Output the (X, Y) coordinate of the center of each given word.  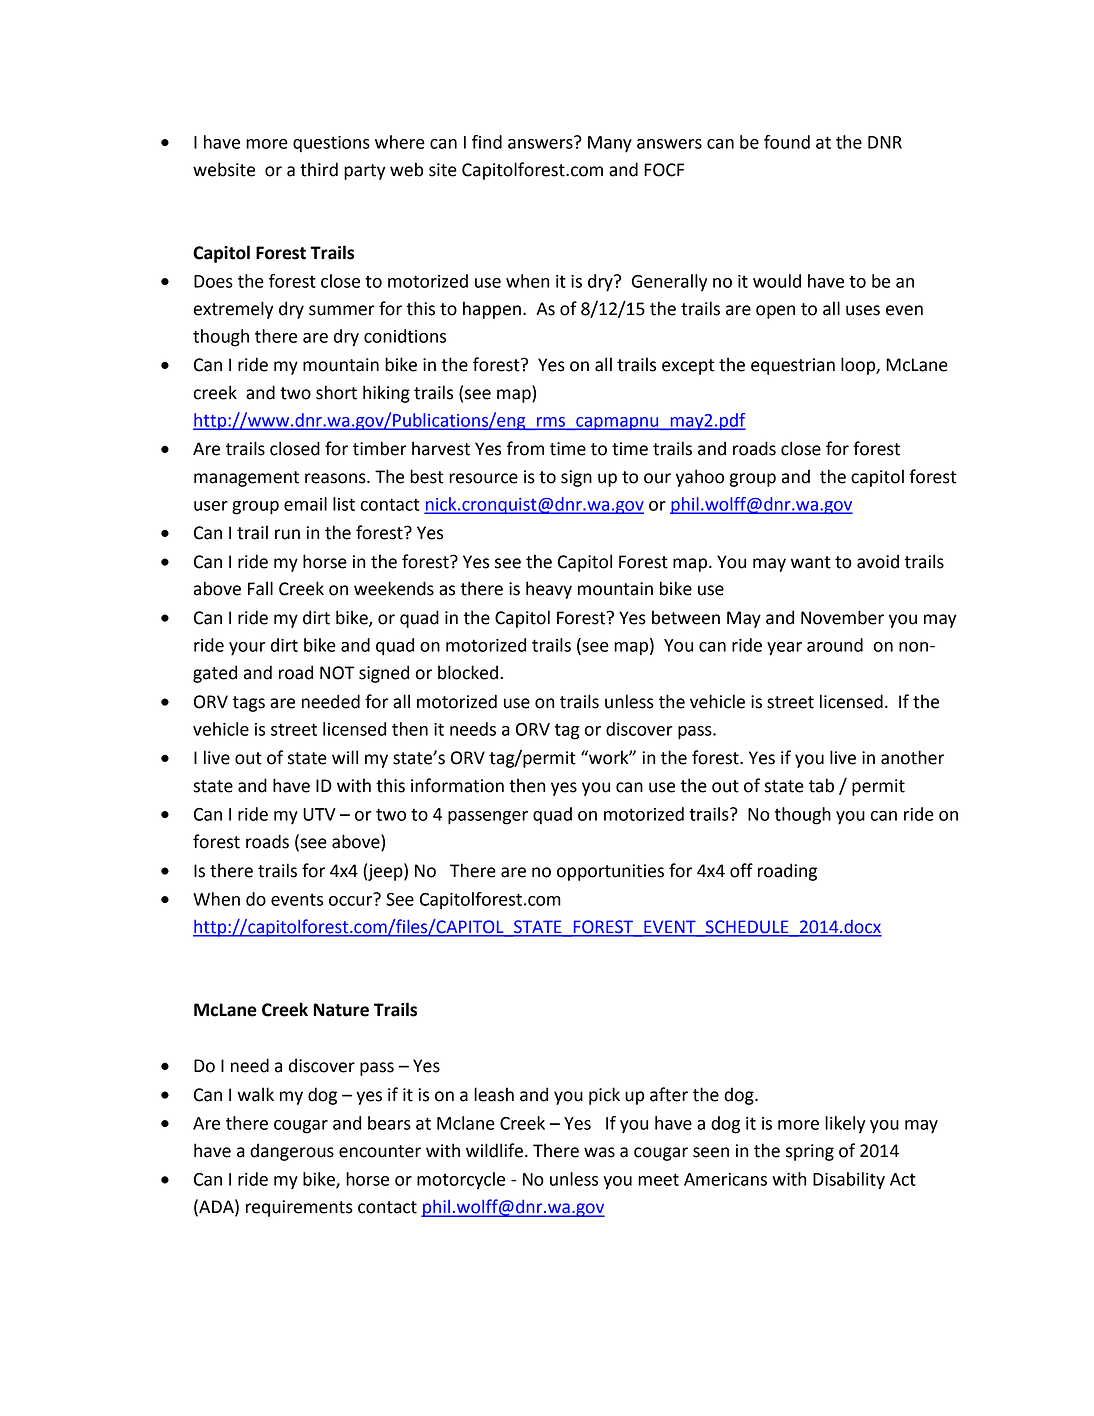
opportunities (610, 872)
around (835, 645)
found (787, 142)
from (525, 448)
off (741, 870)
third (319, 169)
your (247, 649)
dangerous (292, 1152)
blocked (468, 672)
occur (352, 899)
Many (610, 144)
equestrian (793, 366)
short (336, 392)
